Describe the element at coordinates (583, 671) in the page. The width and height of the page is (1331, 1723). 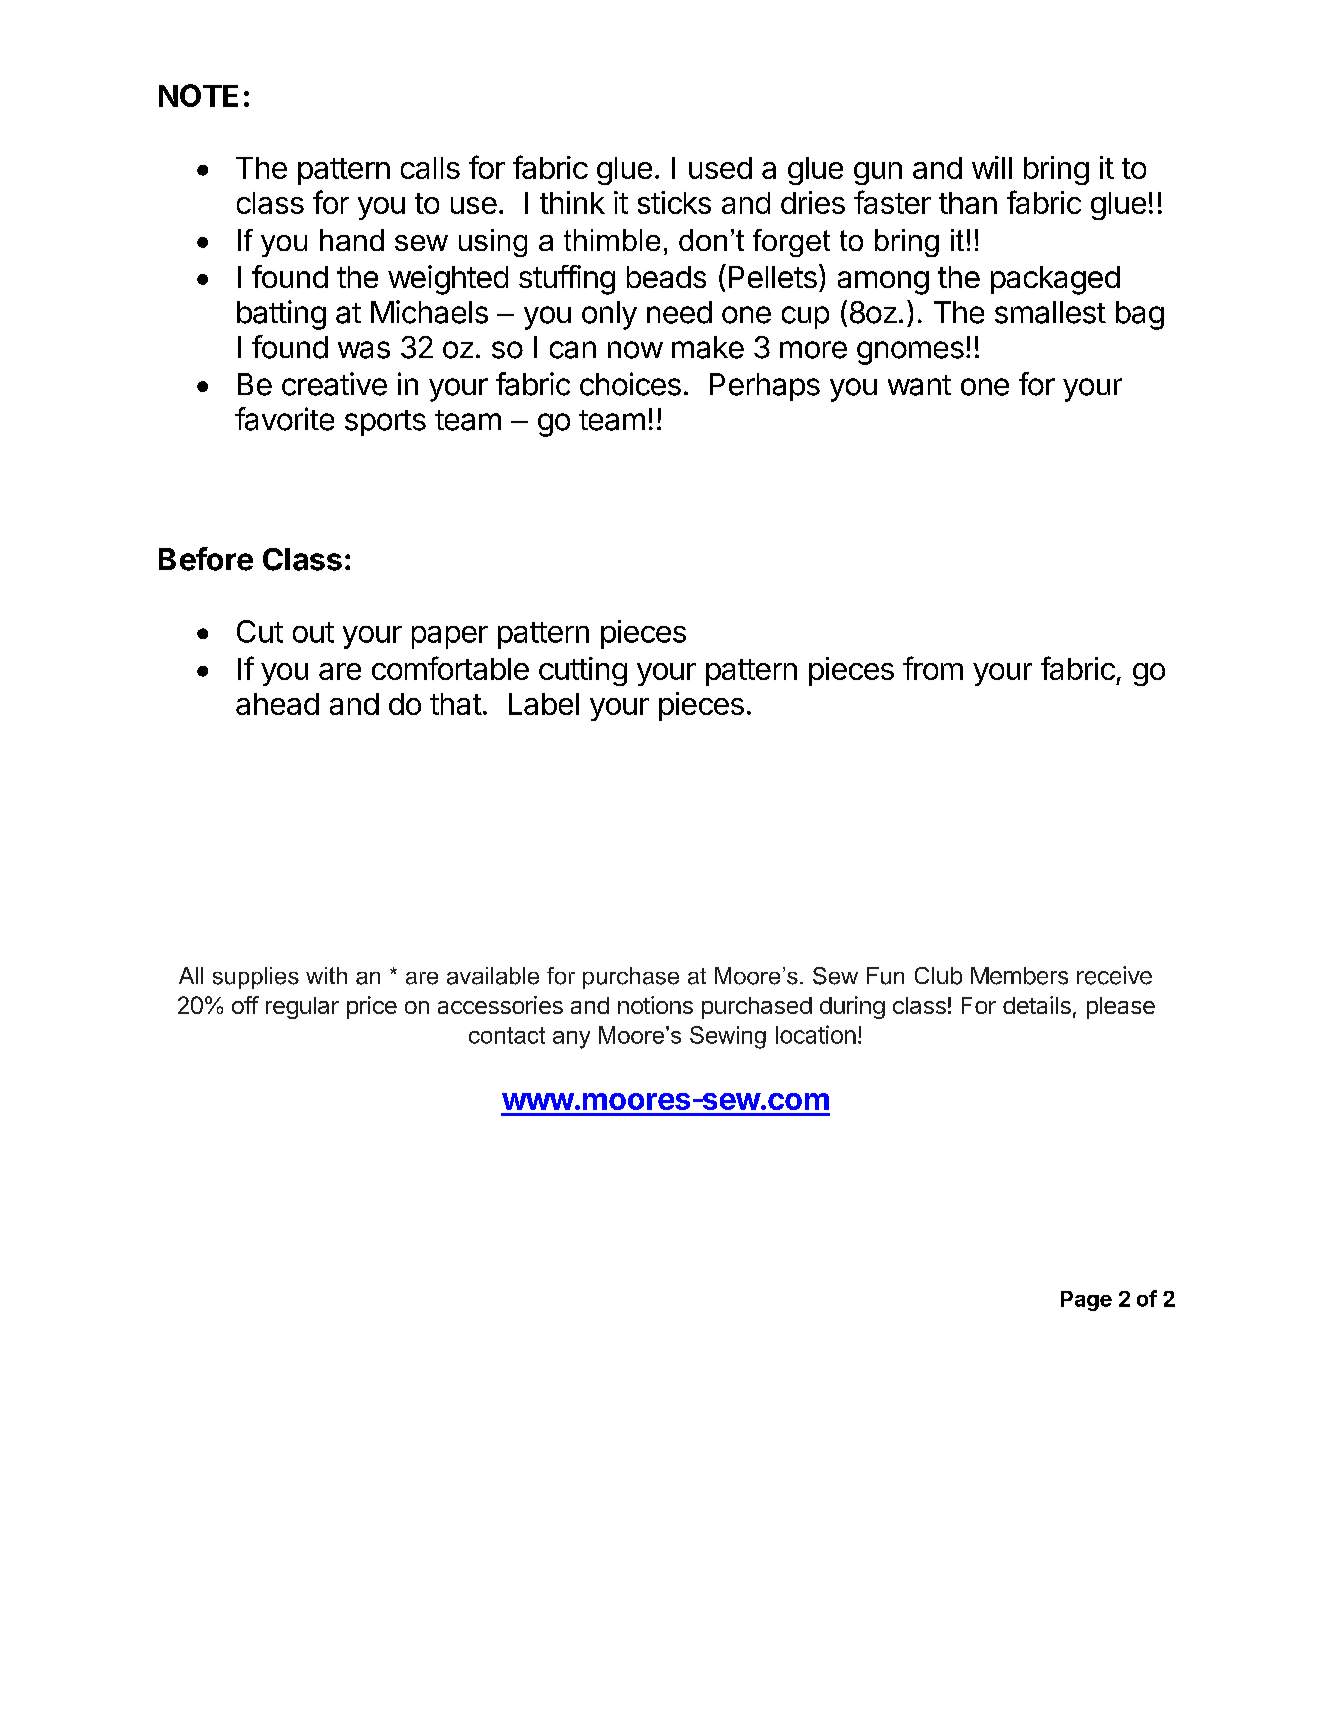
I see `cutting` at that location.
